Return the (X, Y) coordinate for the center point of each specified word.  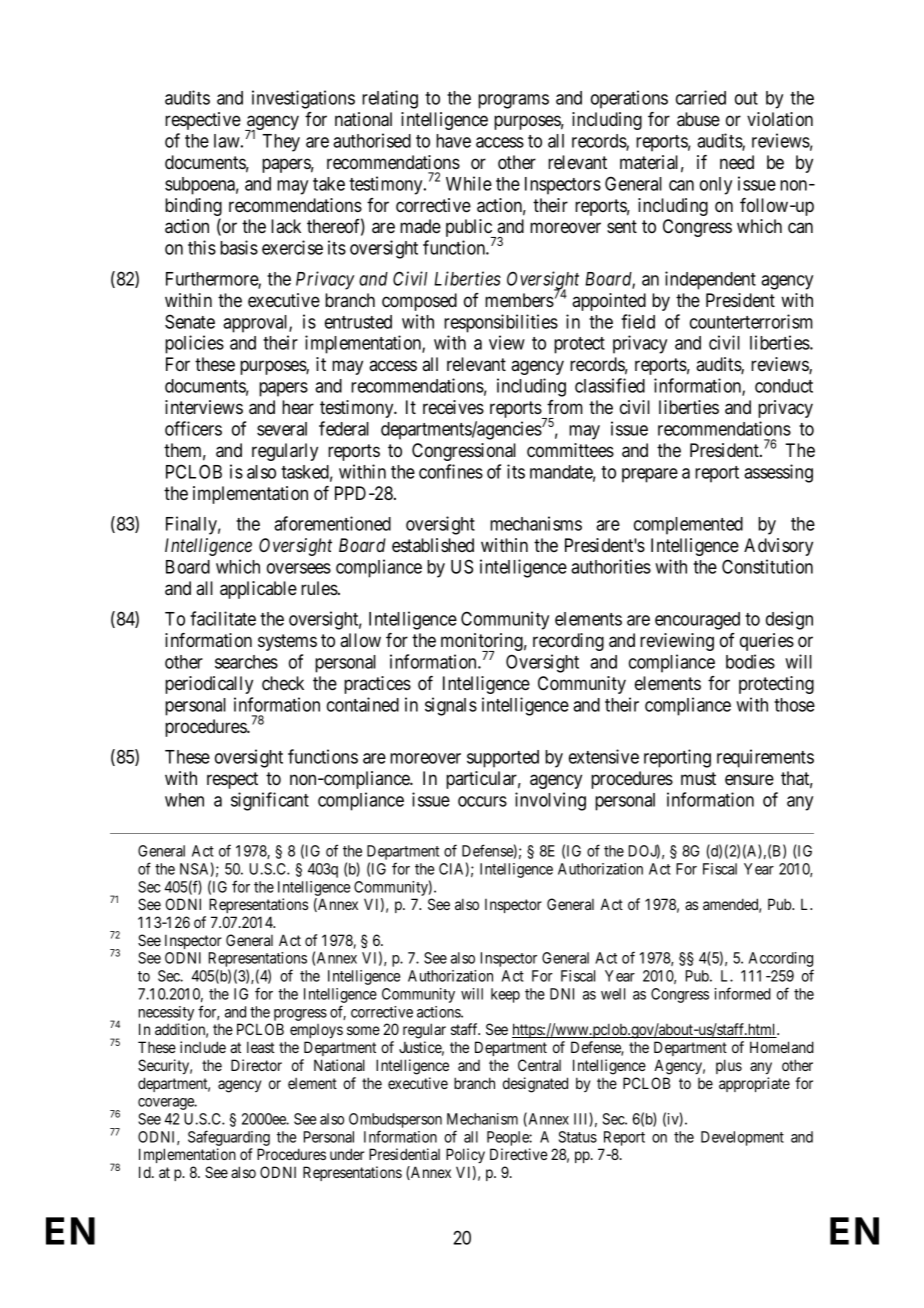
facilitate (223, 618)
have (453, 141)
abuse (698, 119)
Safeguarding (229, 1138)
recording (568, 642)
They (281, 143)
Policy (465, 1155)
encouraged (697, 621)
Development (742, 1138)
